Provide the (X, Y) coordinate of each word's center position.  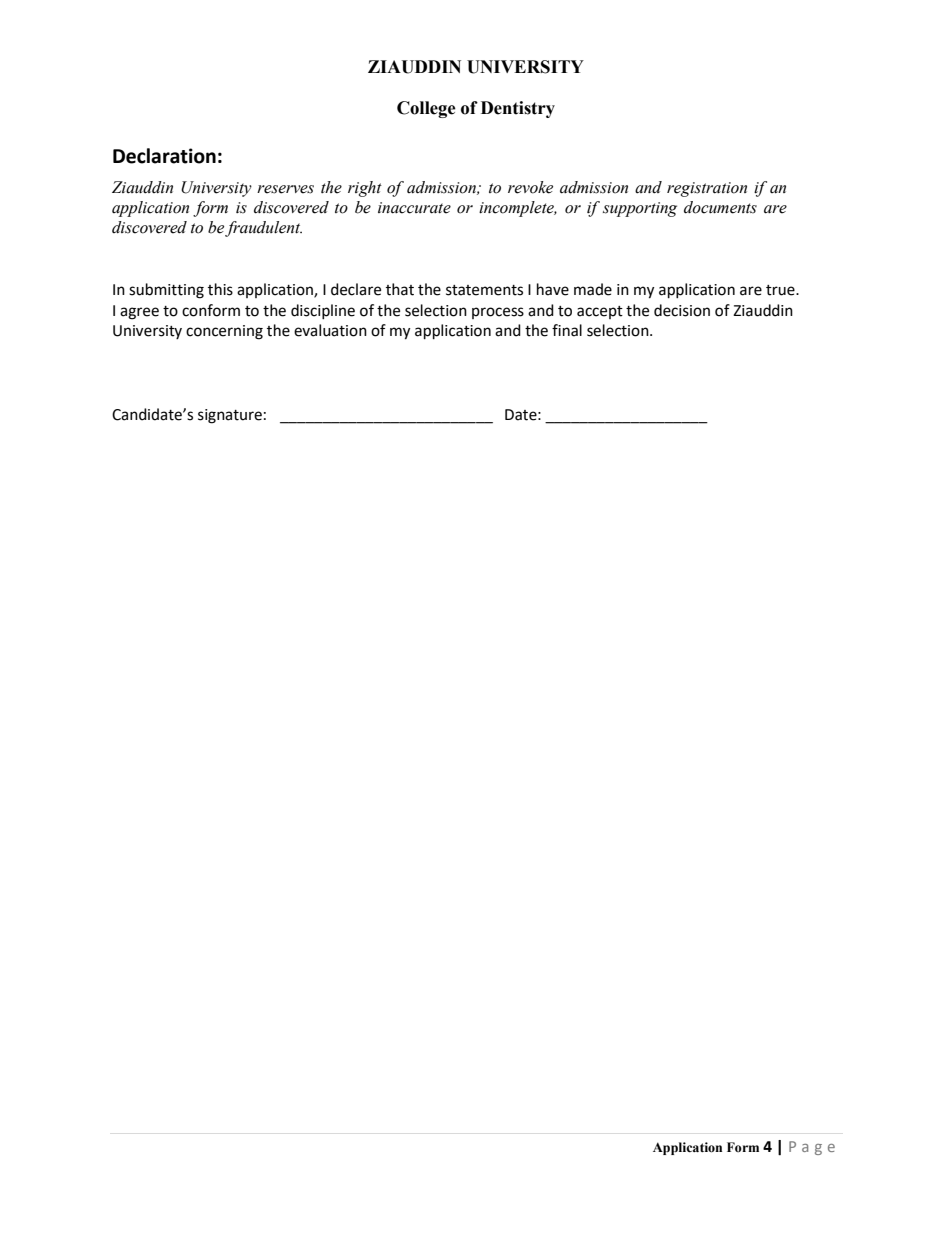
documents (720, 207)
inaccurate (414, 208)
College (426, 109)
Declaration (164, 156)
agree (139, 313)
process (498, 313)
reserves (285, 189)
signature (230, 416)
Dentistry (518, 109)
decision (682, 310)
